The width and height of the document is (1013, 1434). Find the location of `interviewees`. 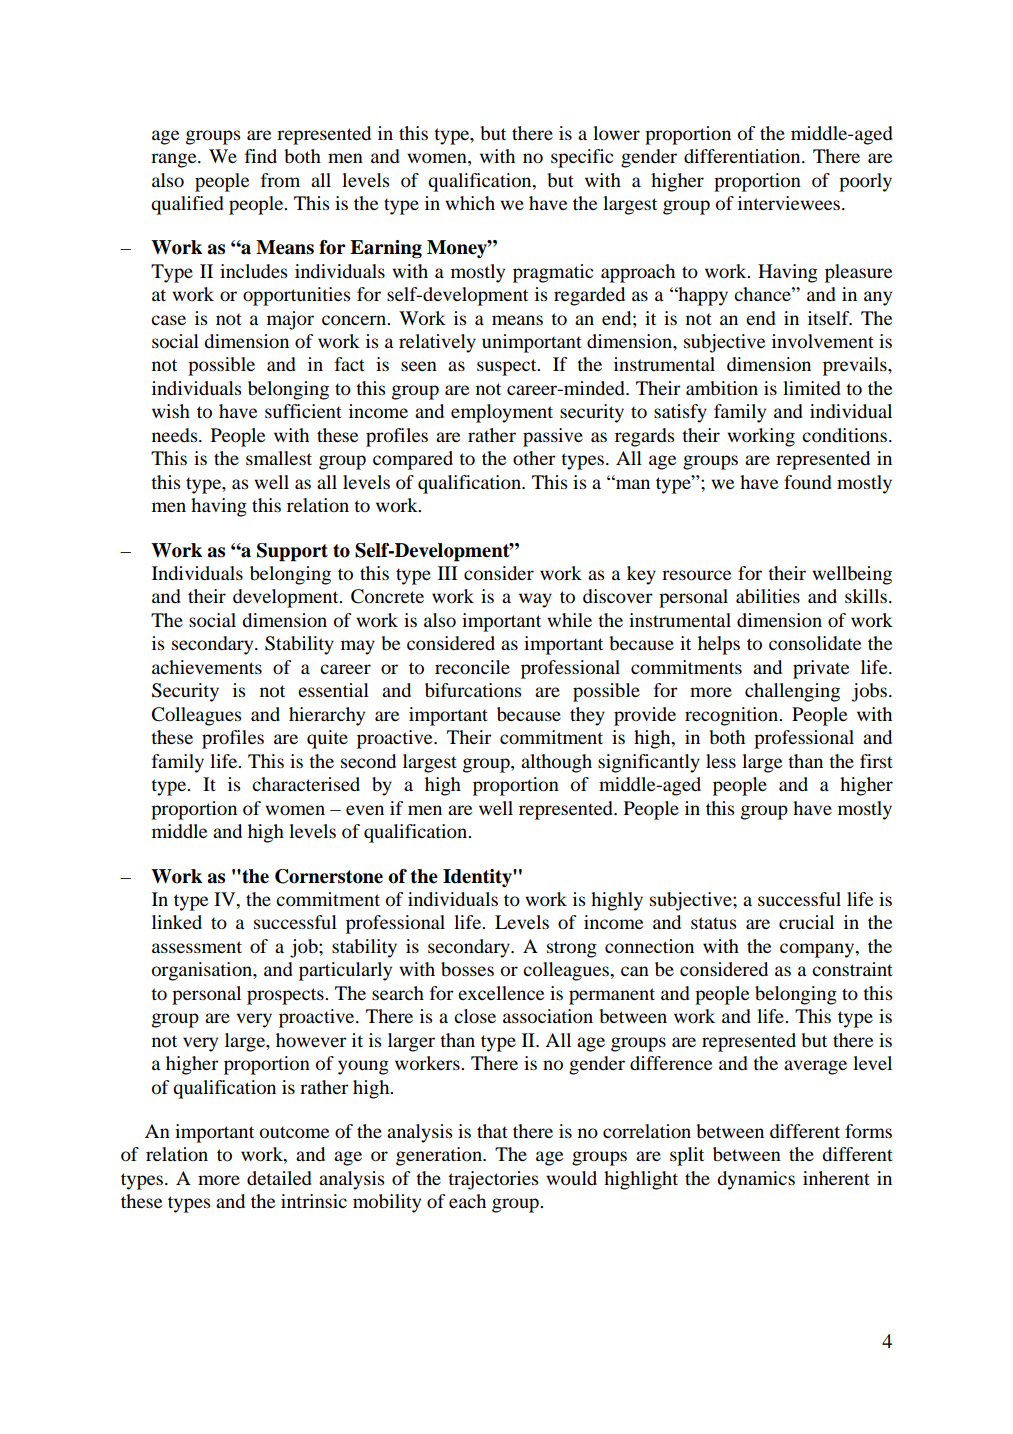

interviewees is located at coordinates (790, 203).
